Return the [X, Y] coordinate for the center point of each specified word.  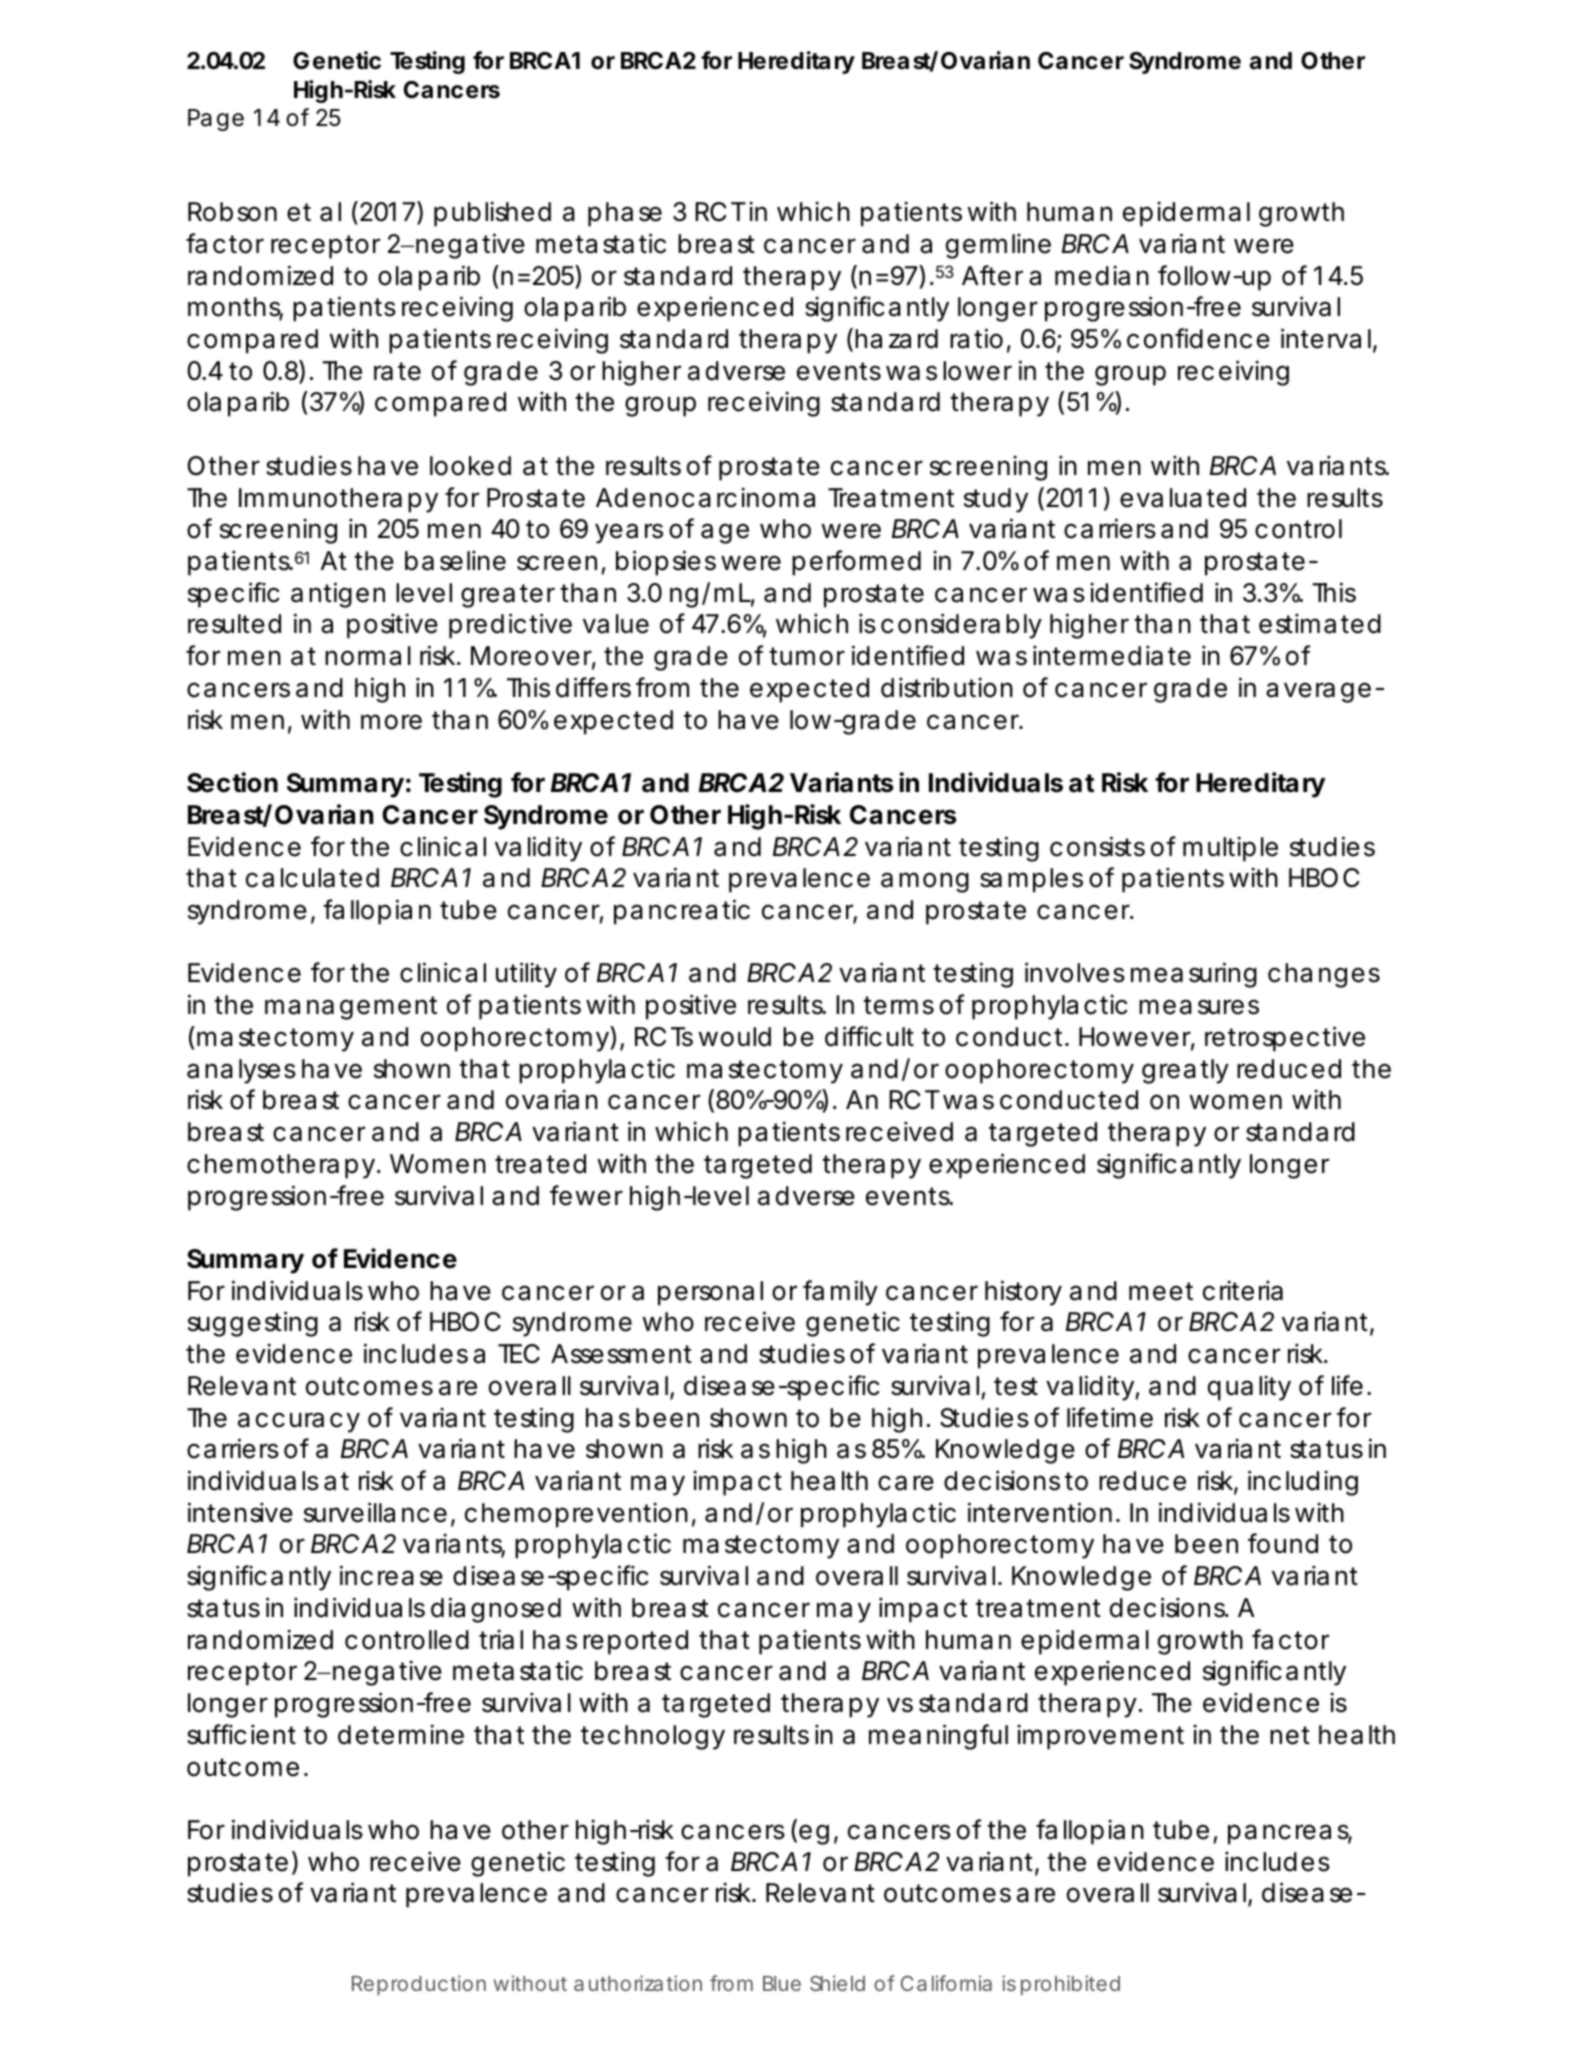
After [992, 275]
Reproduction [419, 1985]
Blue [782, 1983]
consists [1097, 846]
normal [368, 656]
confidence [1198, 338]
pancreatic [682, 912]
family [840, 1293]
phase [625, 214]
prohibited [1070, 1985]
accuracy [299, 1422]
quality [1249, 1388]
